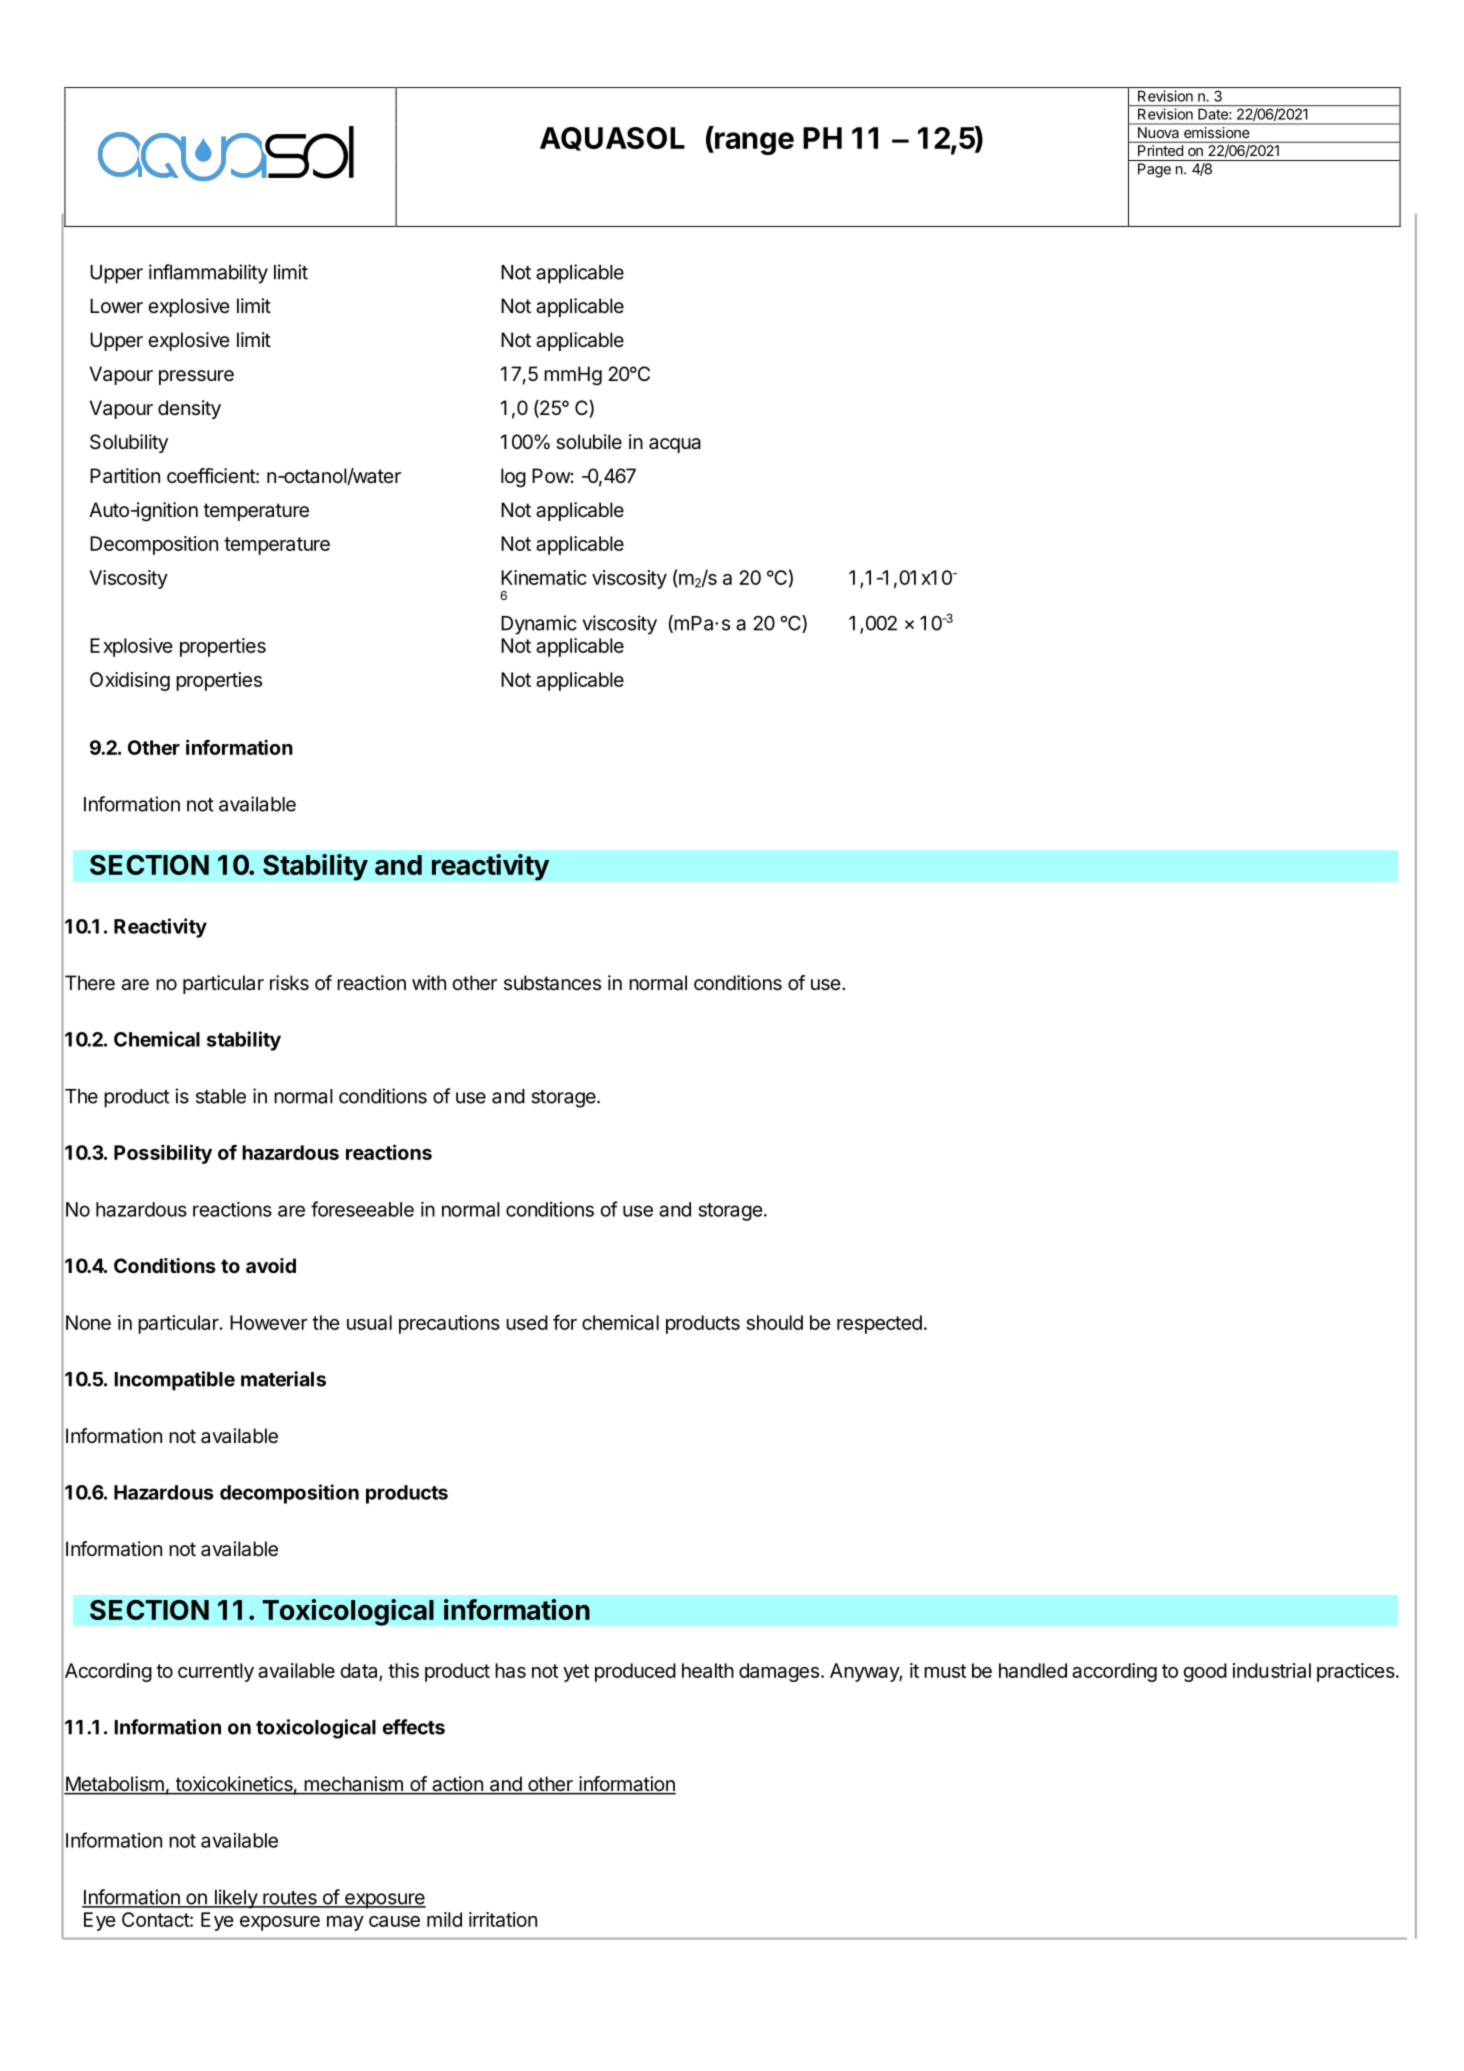 This screenshot has width=1464, height=2071. Describe the element at coordinates (130, 681) in the screenshot. I see `Oxidising` at that location.
